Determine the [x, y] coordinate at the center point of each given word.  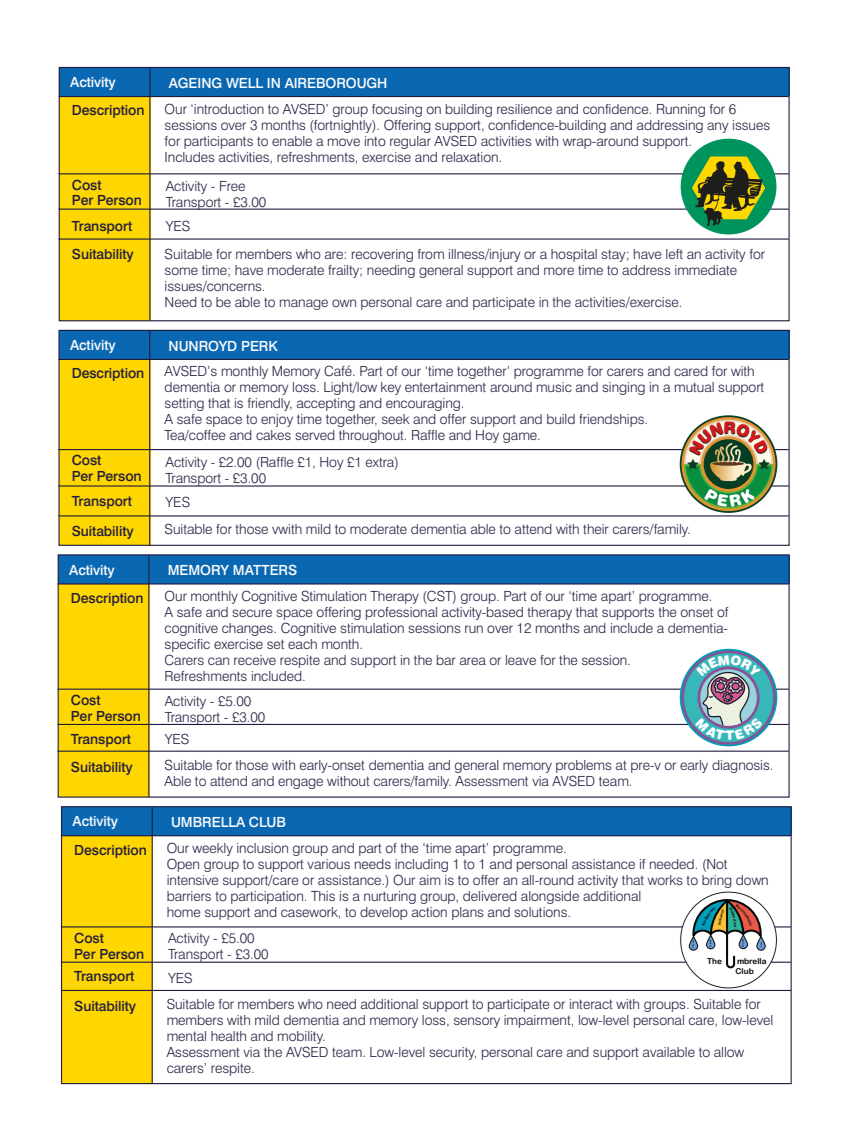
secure [252, 613]
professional [401, 613]
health [228, 1036]
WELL [244, 83]
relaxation [471, 157]
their [596, 529]
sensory [477, 1022]
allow [729, 1052]
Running [681, 110]
